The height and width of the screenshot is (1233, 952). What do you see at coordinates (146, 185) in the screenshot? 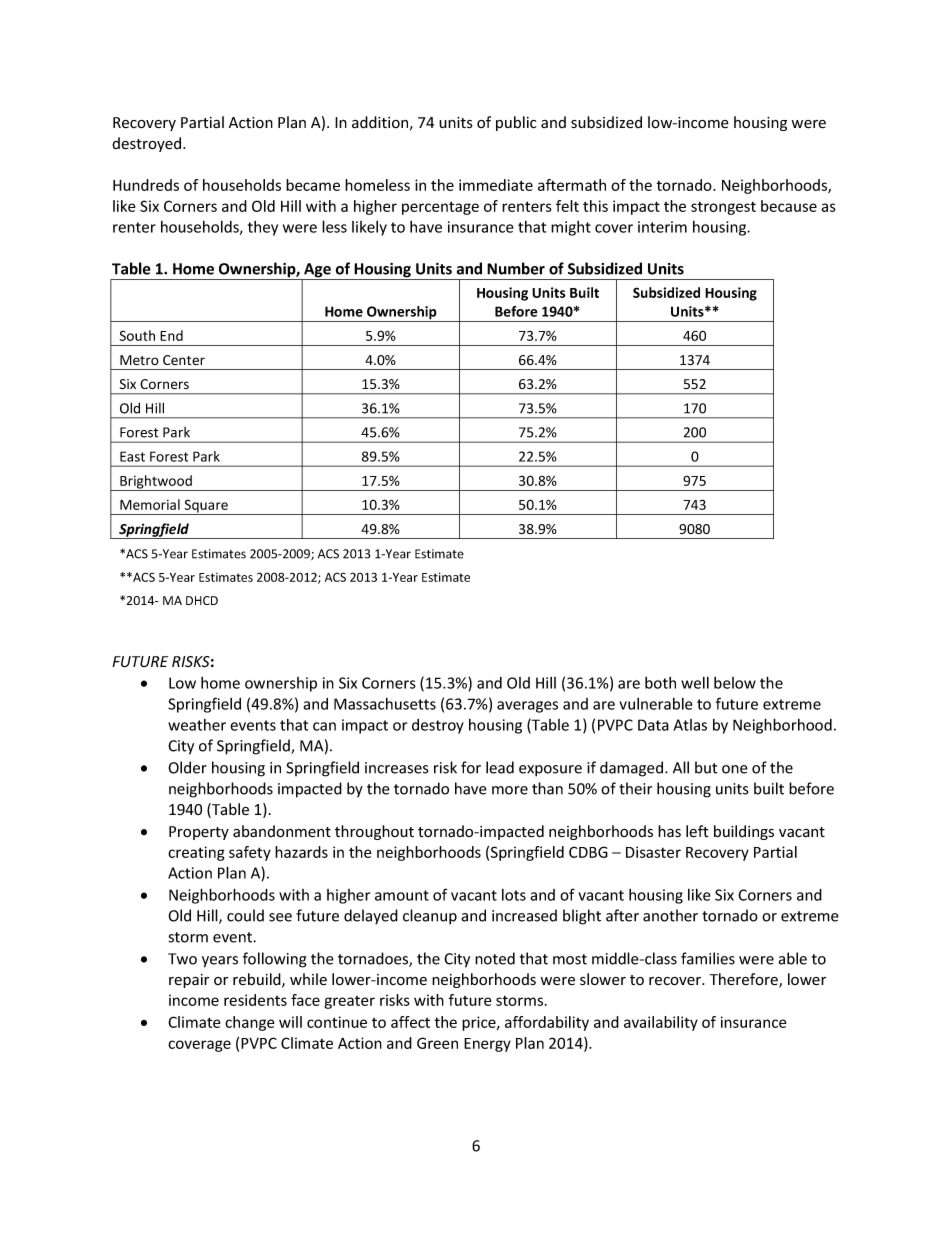
I see `Hundreds` at bounding box center [146, 185].
